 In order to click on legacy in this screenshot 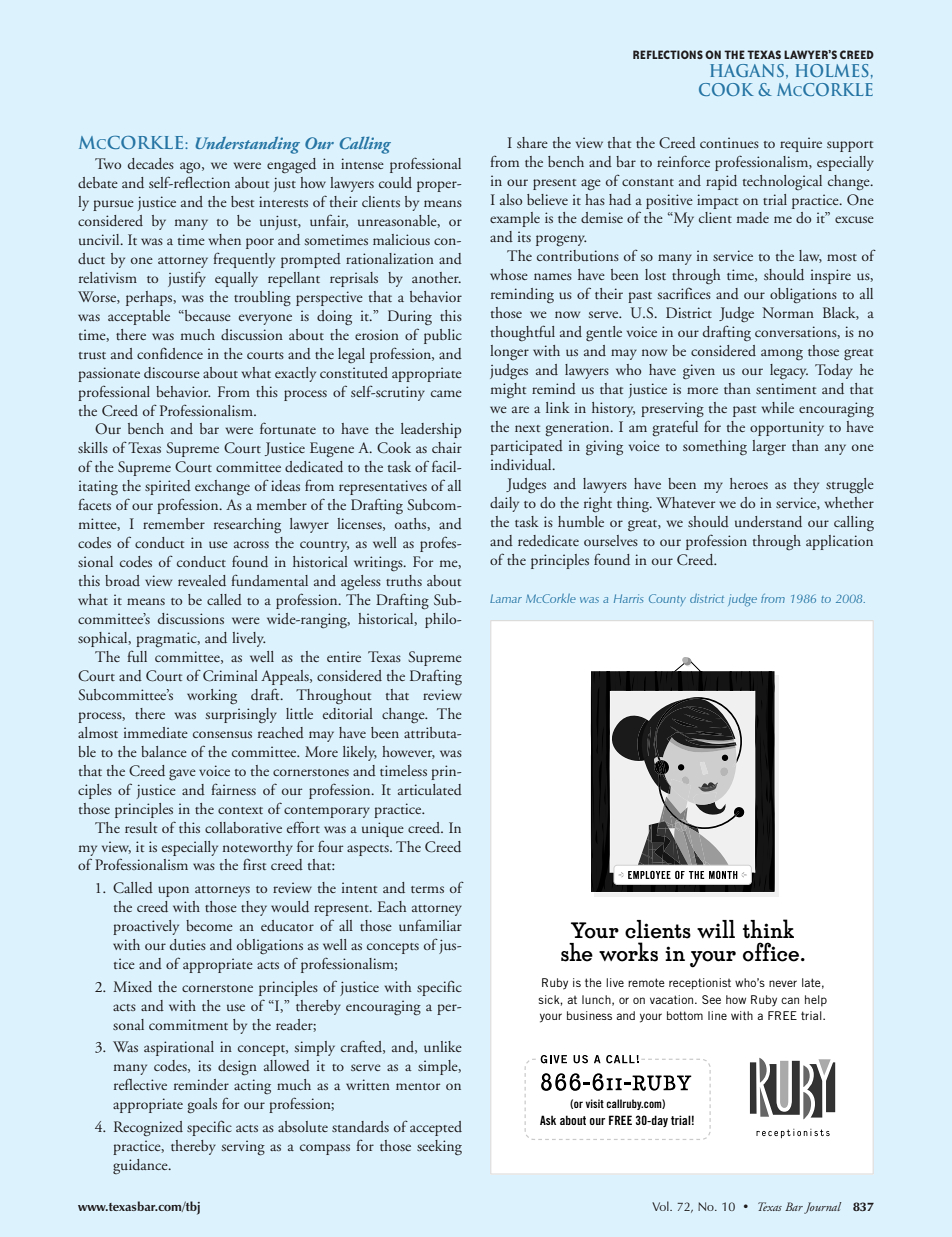, I will do `click(789, 372)`.
